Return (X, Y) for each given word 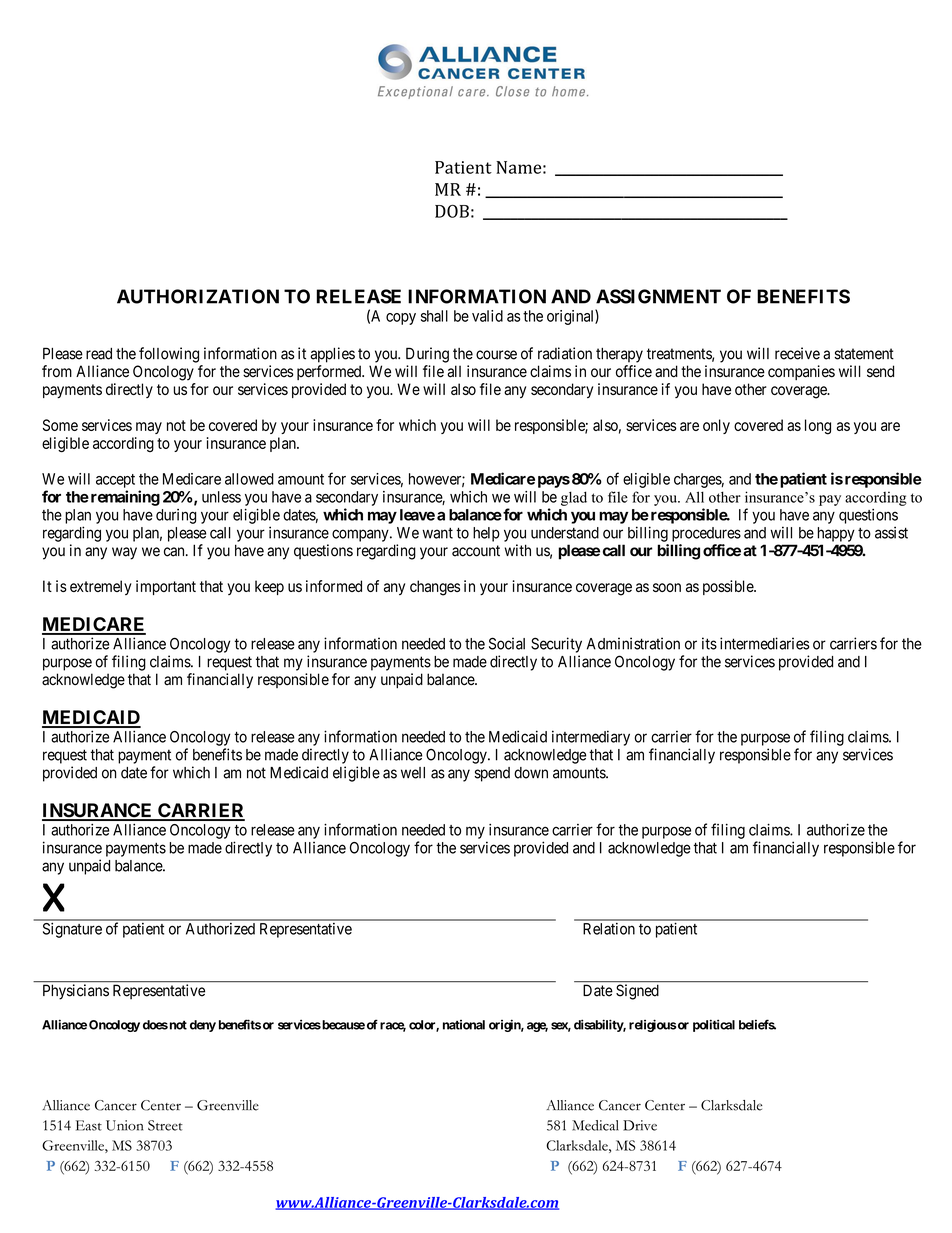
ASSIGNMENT (658, 296)
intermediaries (764, 643)
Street (165, 1125)
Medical (595, 1125)
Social (507, 643)
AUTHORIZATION (198, 296)
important (166, 587)
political (714, 1025)
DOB (452, 211)
